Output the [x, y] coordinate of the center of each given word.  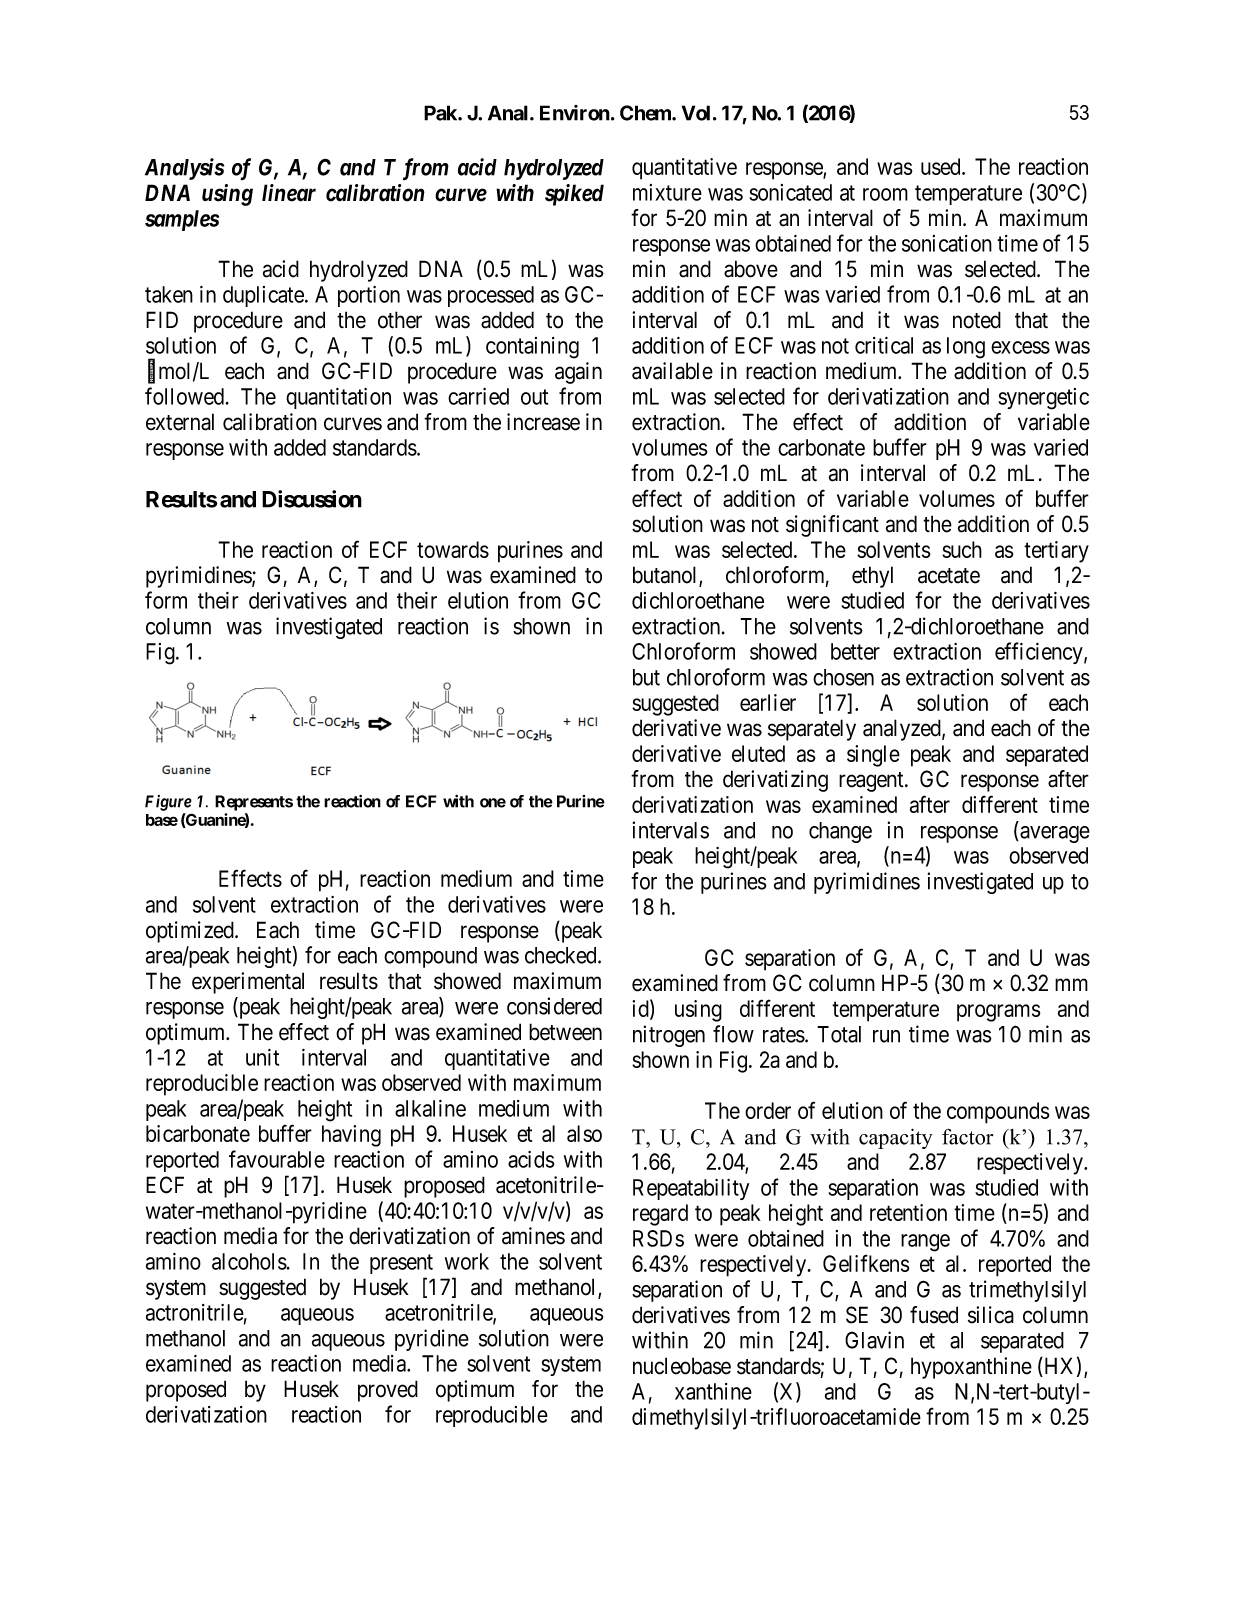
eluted [758, 753]
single [873, 756]
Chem [646, 113]
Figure [168, 803]
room [885, 194]
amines [533, 1236]
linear [289, 193]
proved [388, 1391]
